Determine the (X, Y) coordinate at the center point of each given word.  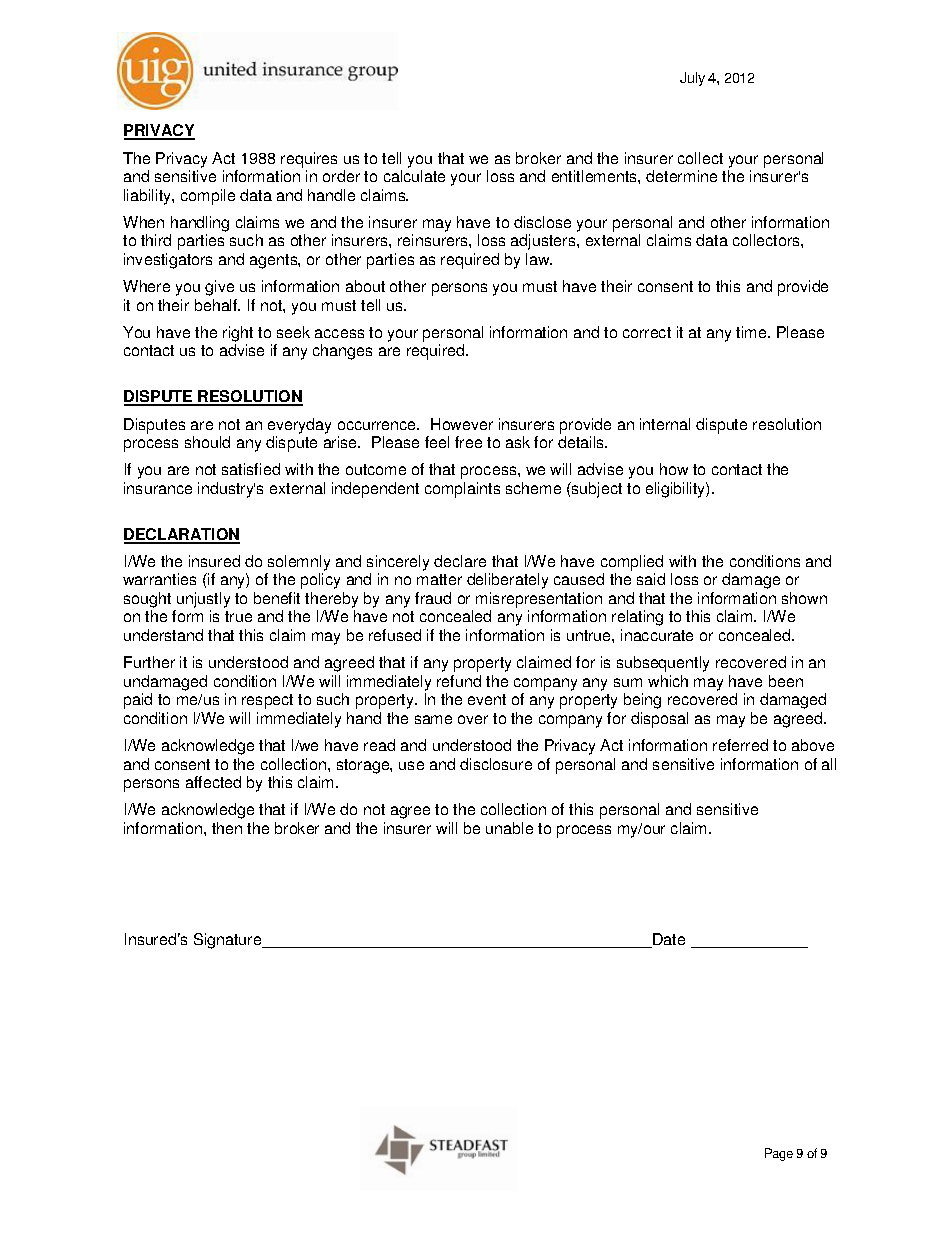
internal (665, 424)
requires (309, 160)
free (468, 442)
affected (213, 782)
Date (668, 940)
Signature (229, 941)
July (692, 79)
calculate (414, 176)
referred (740, 745)
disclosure (496, 764)
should (207, 442)
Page (779, 1154)
